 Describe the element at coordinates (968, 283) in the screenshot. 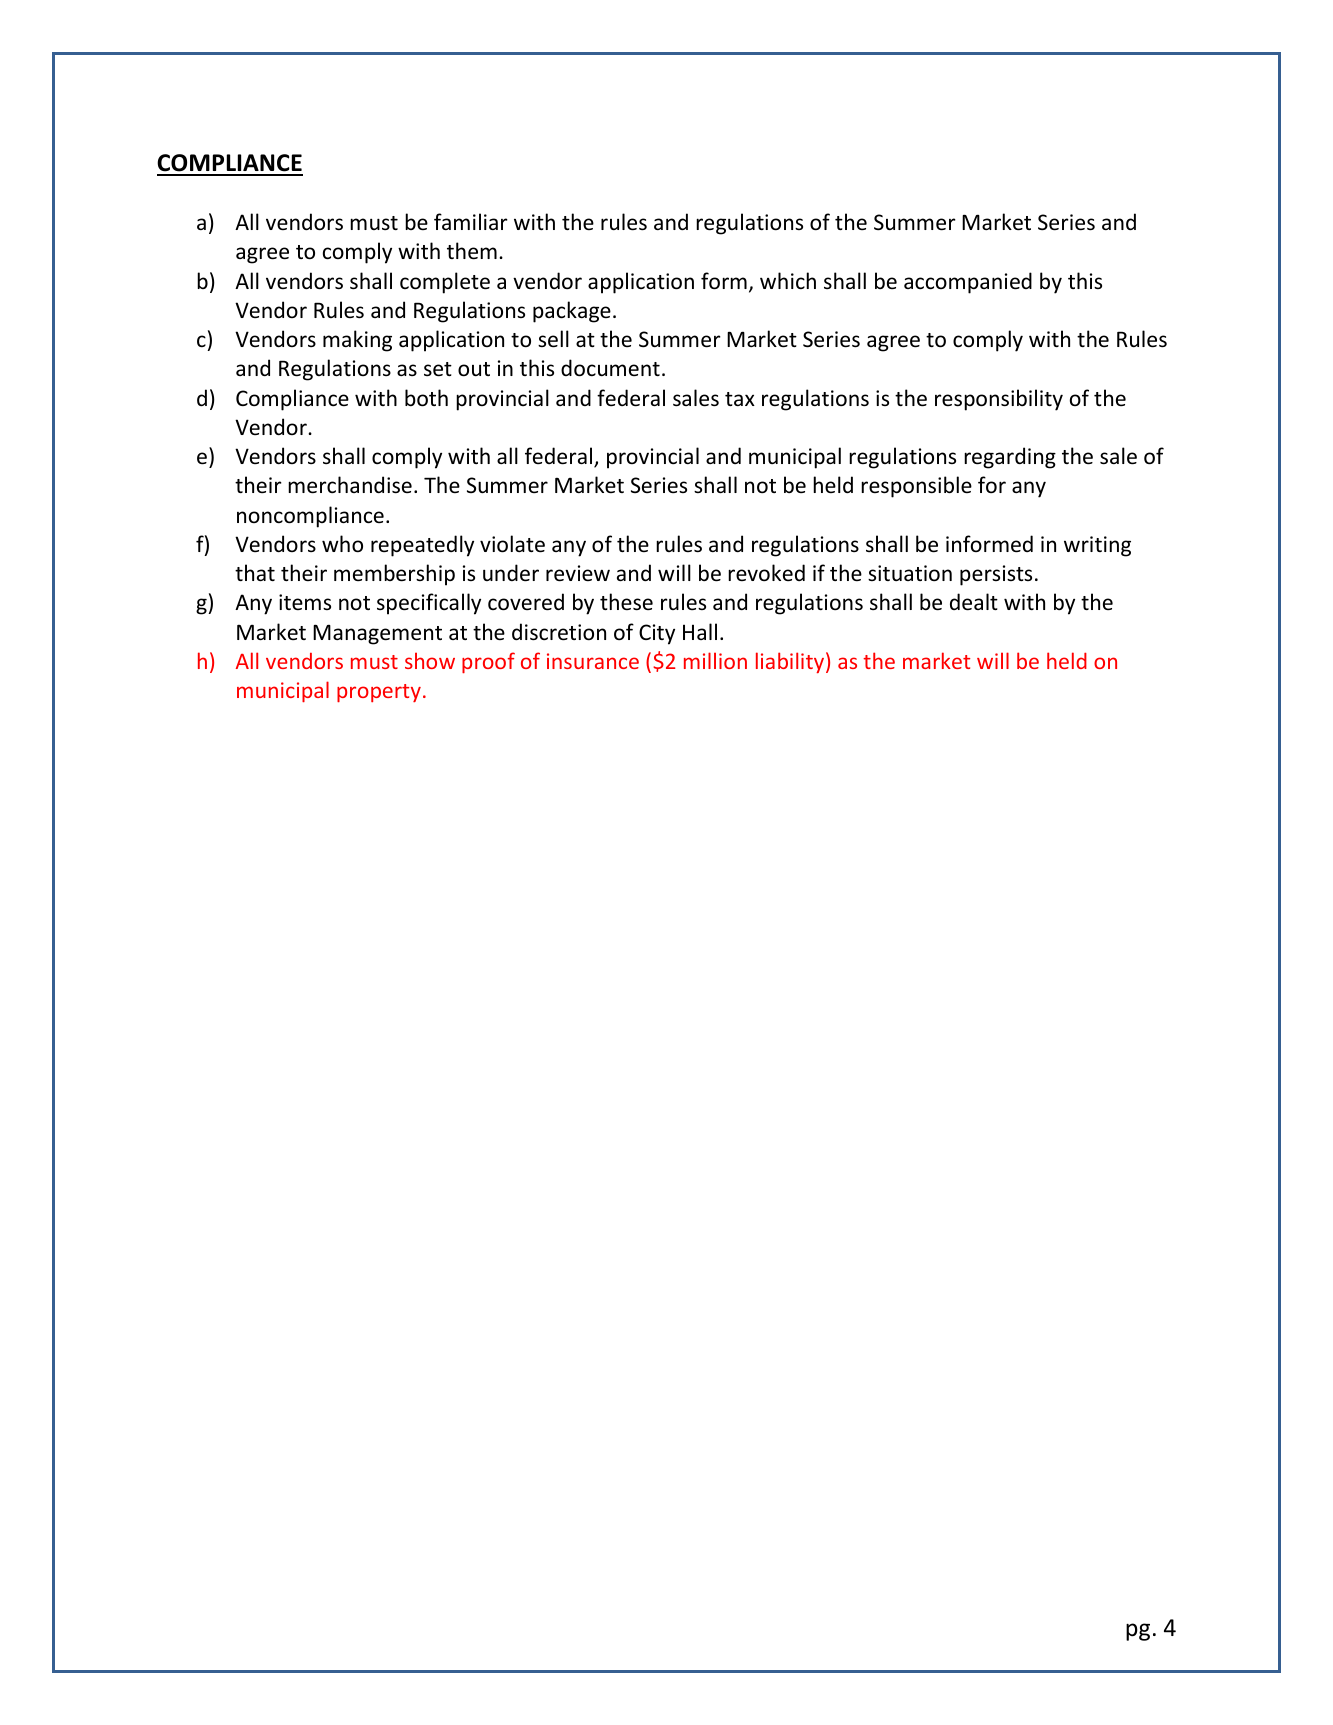

I see `accompanied` at that location.
